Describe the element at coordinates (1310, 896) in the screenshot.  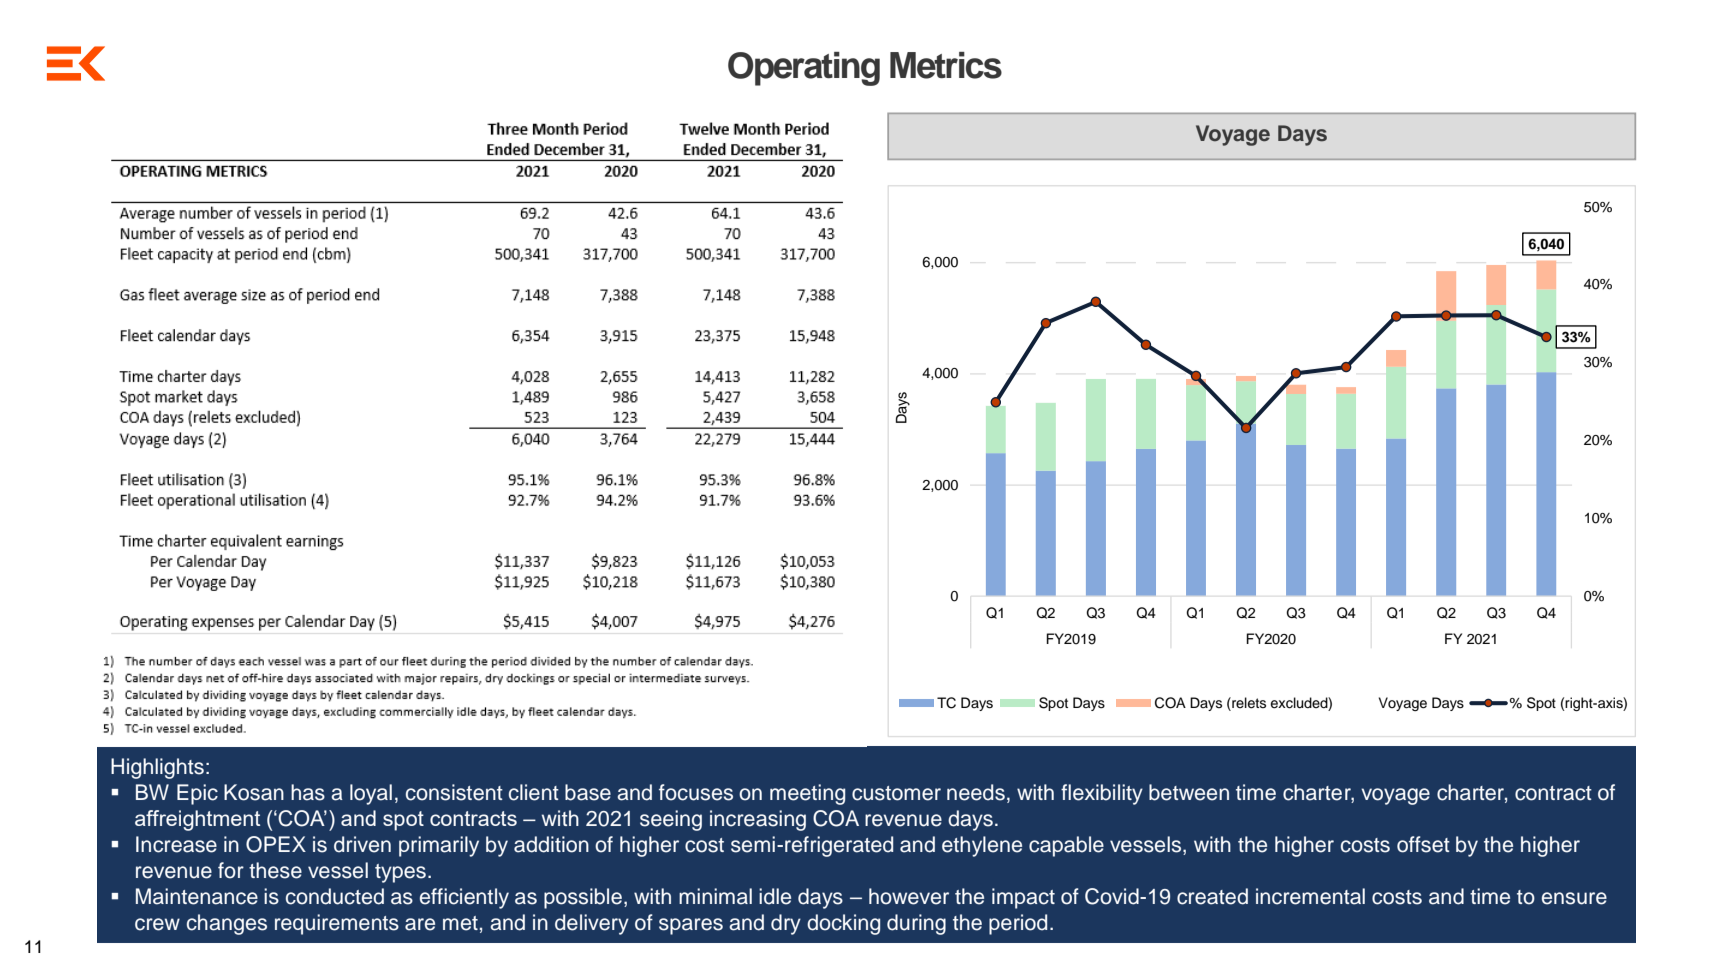
I see `incremental` at that location.
